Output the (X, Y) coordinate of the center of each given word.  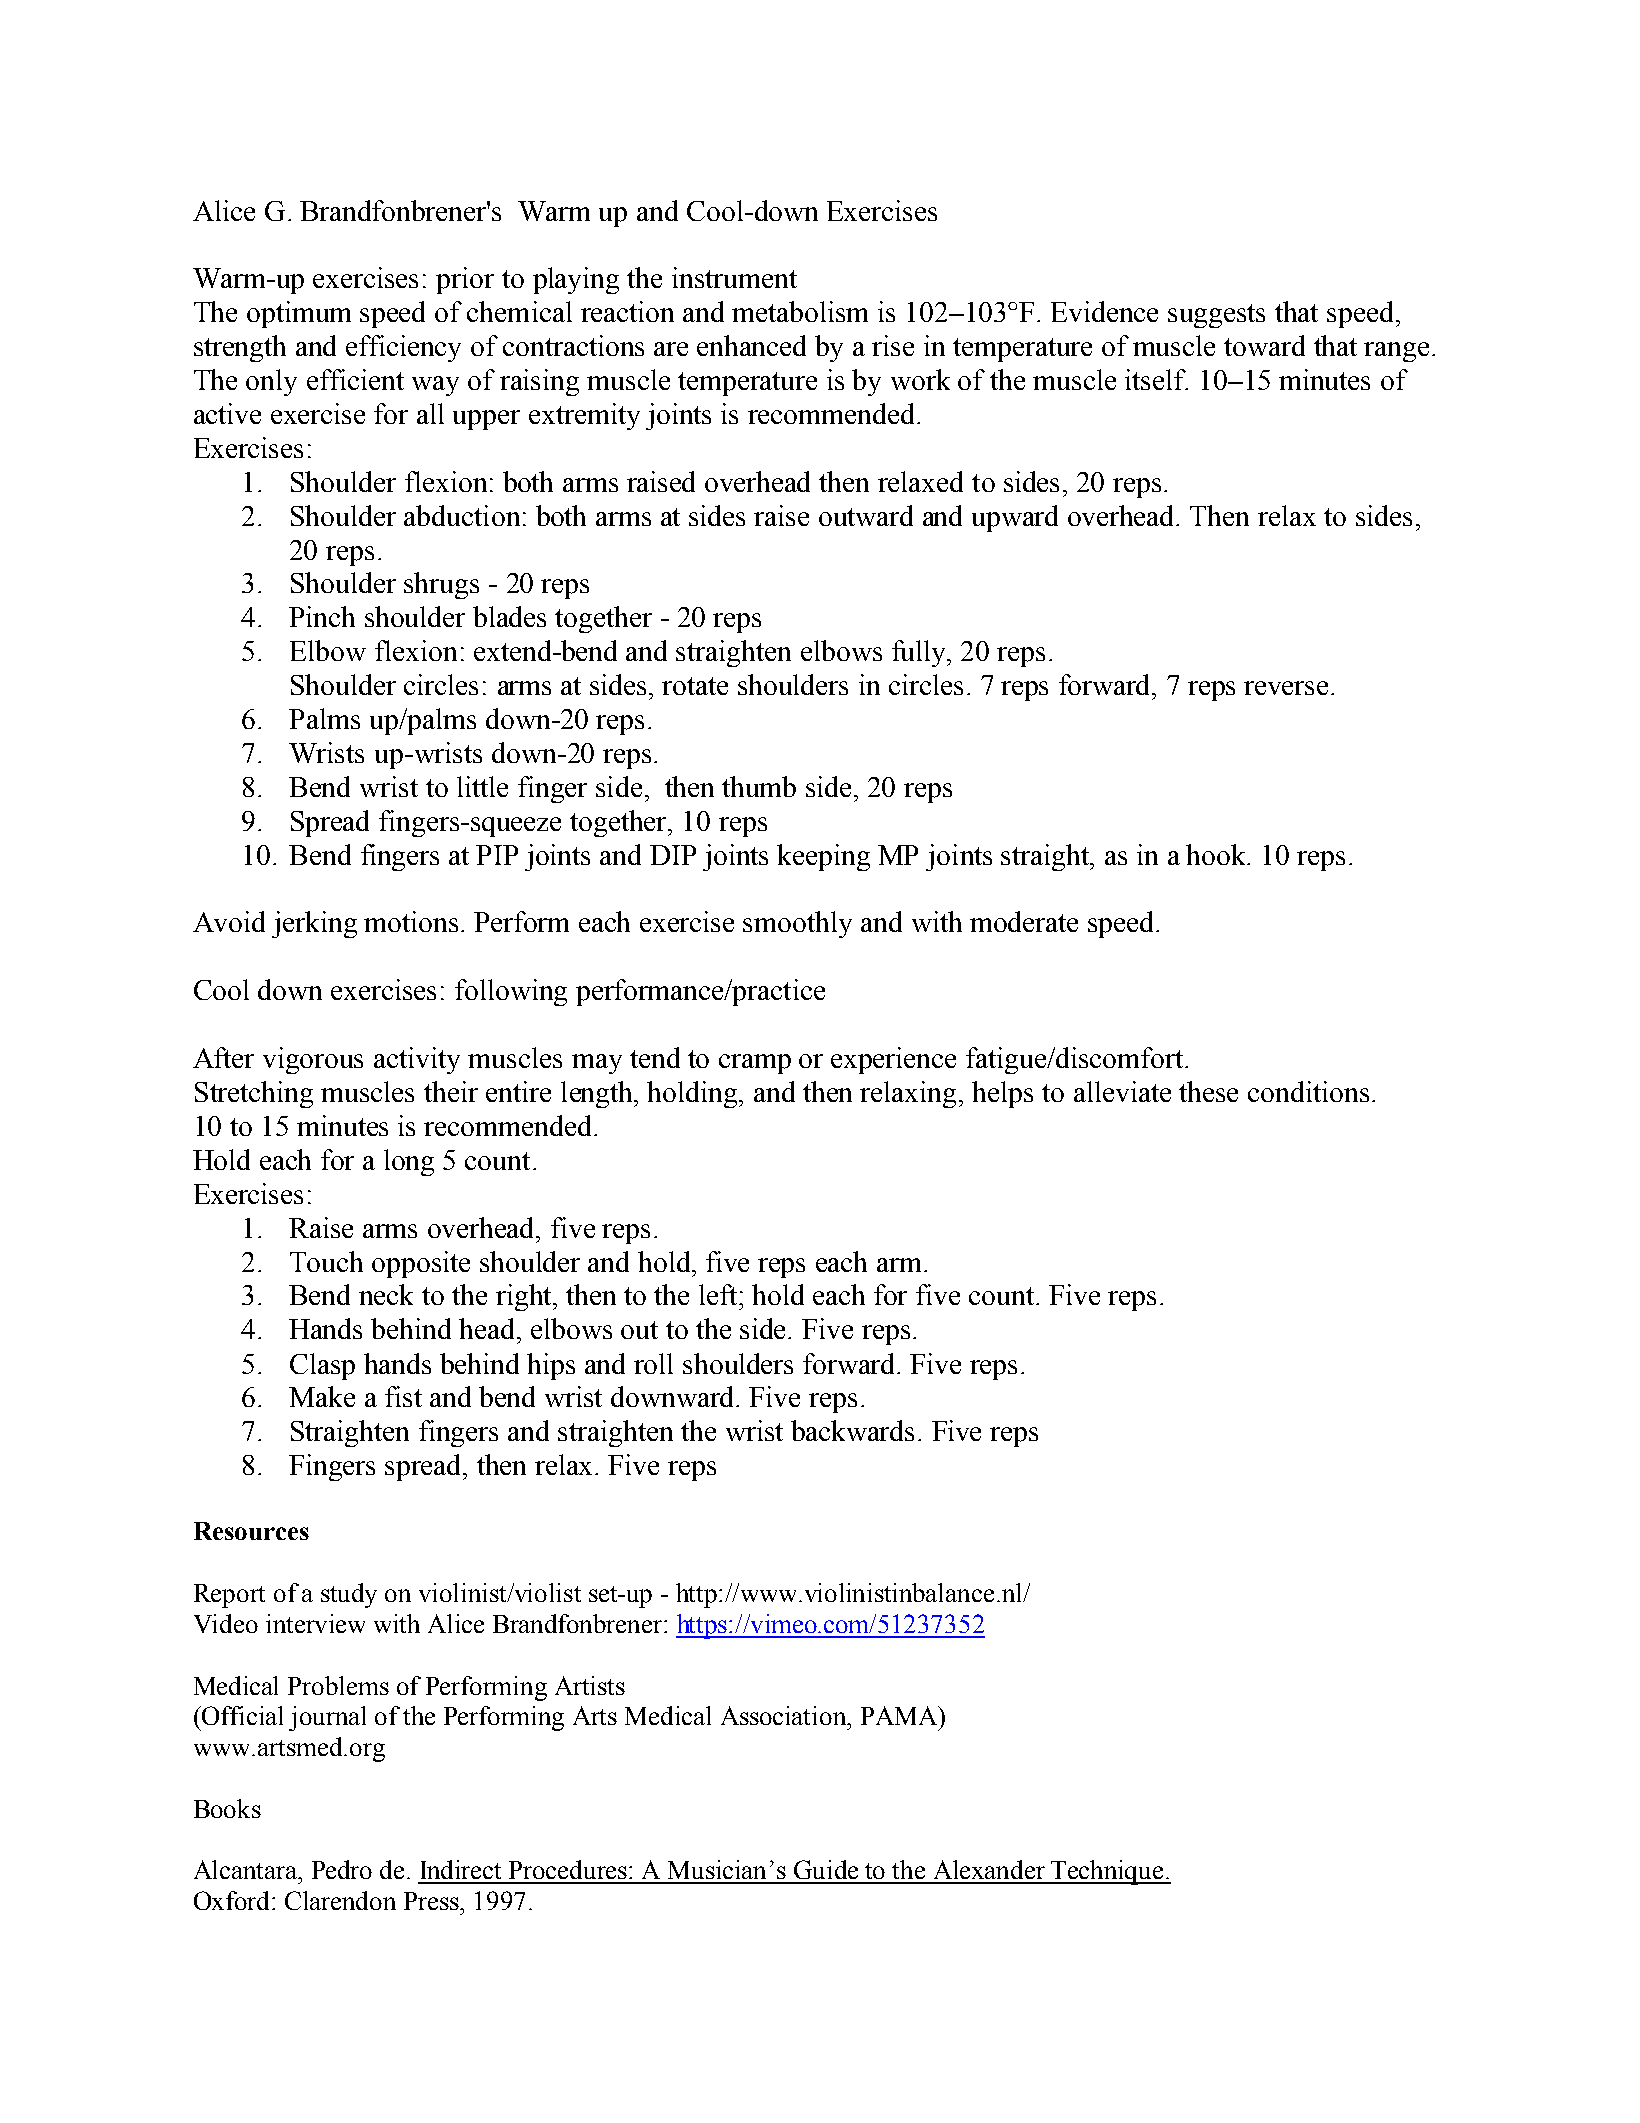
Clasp (322, 1366)
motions (413, 921)
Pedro (342, 1869)
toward (1264, 345)
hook (1217, 854)
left (719, 1294)
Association (785, 1715)
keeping (823, 857)
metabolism (800, 311)
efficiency (403, 348)
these (1208, 1091)
